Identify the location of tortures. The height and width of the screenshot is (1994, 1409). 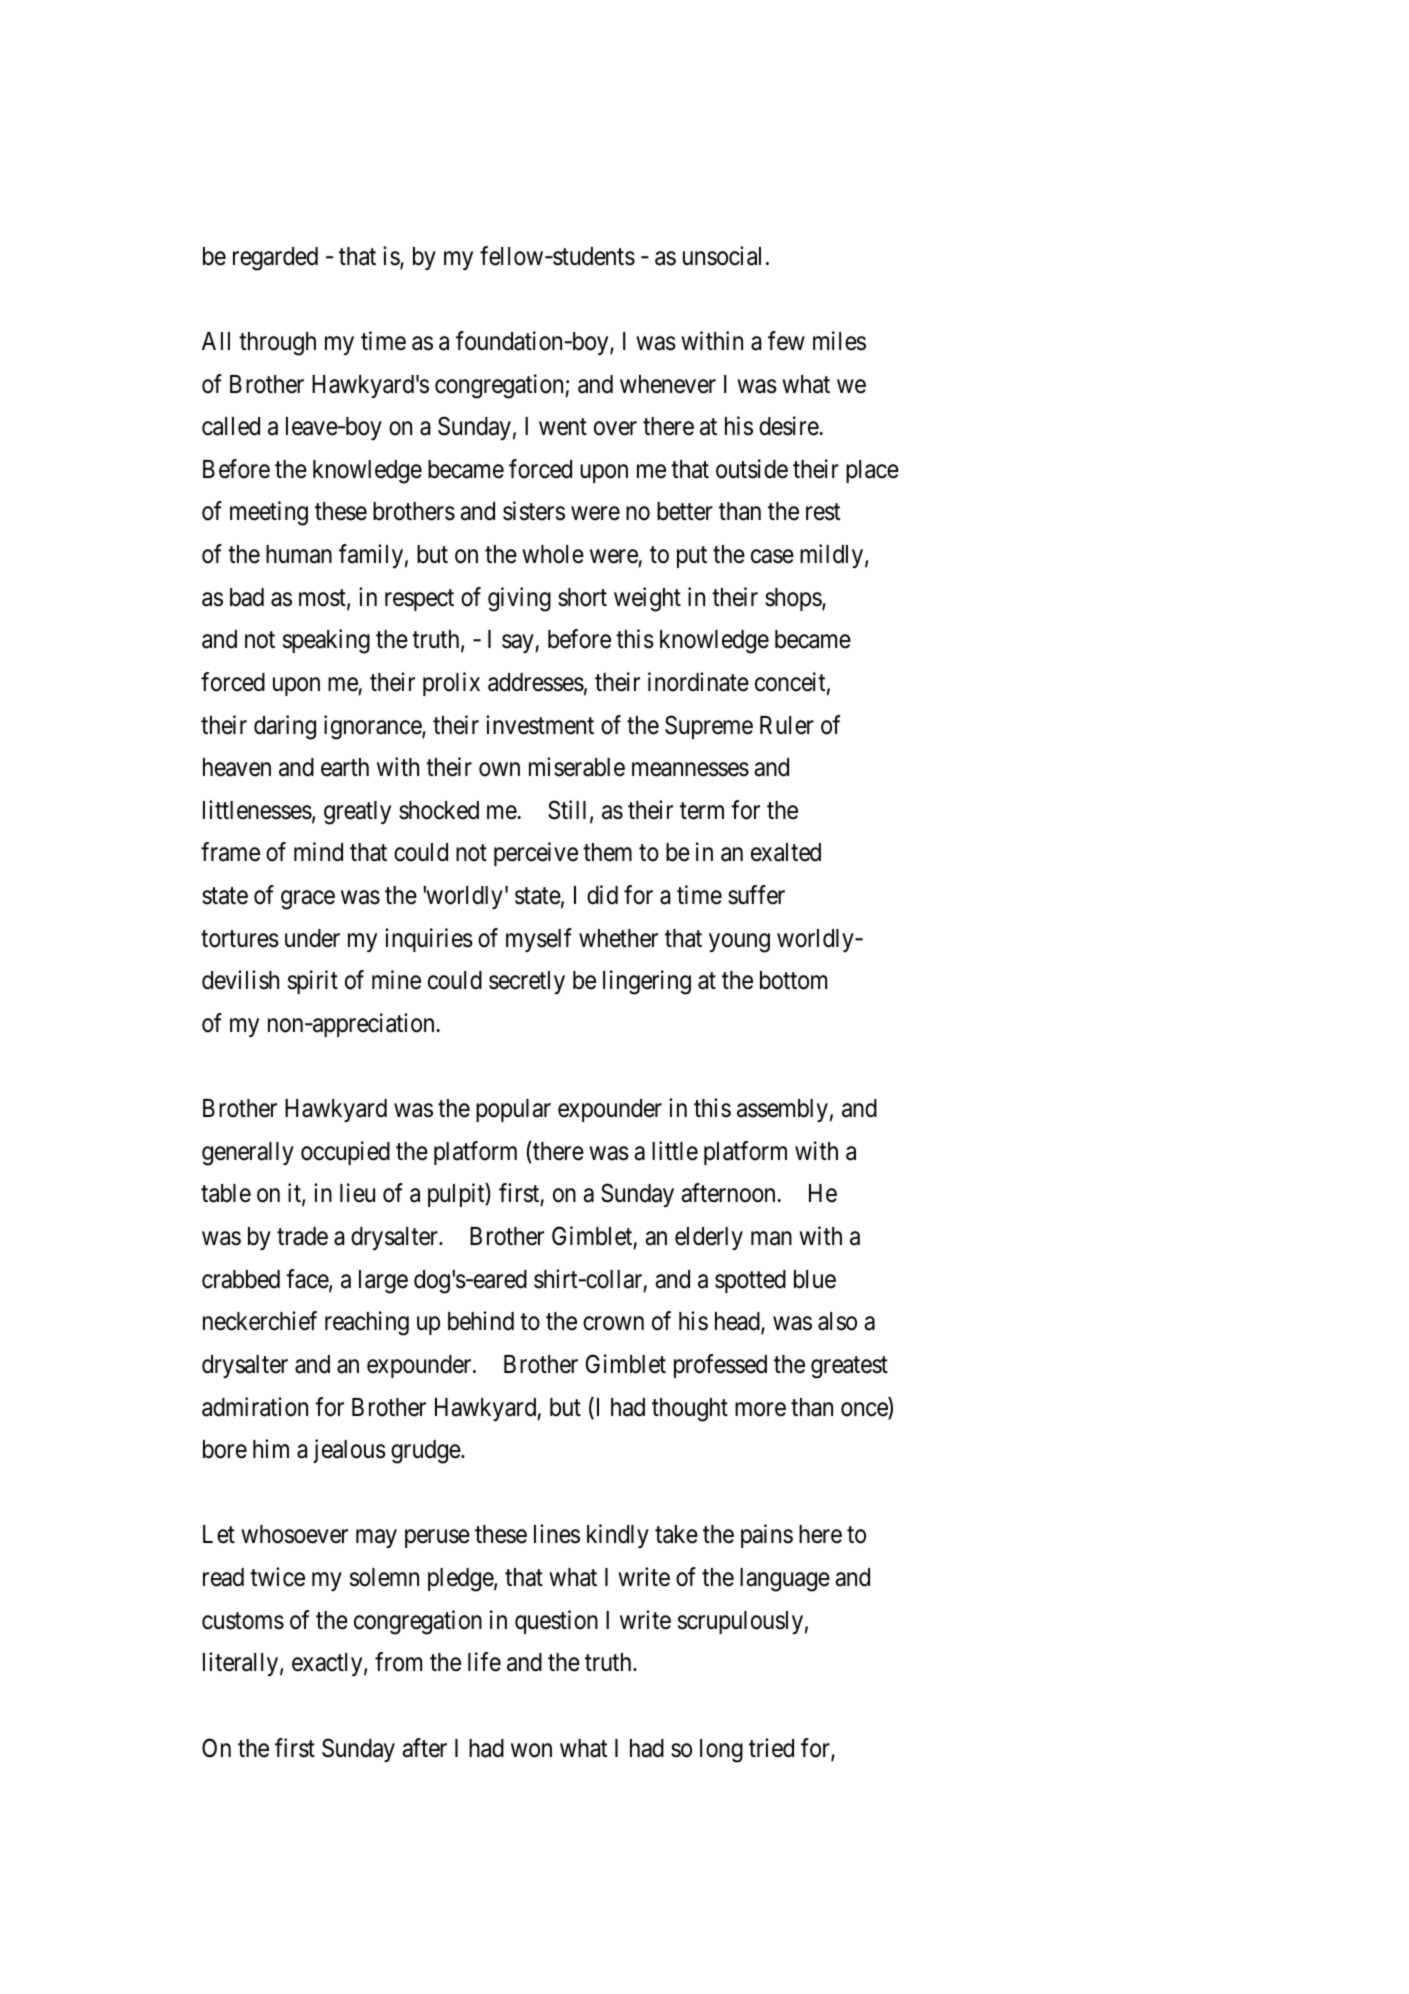
(240, 939).
